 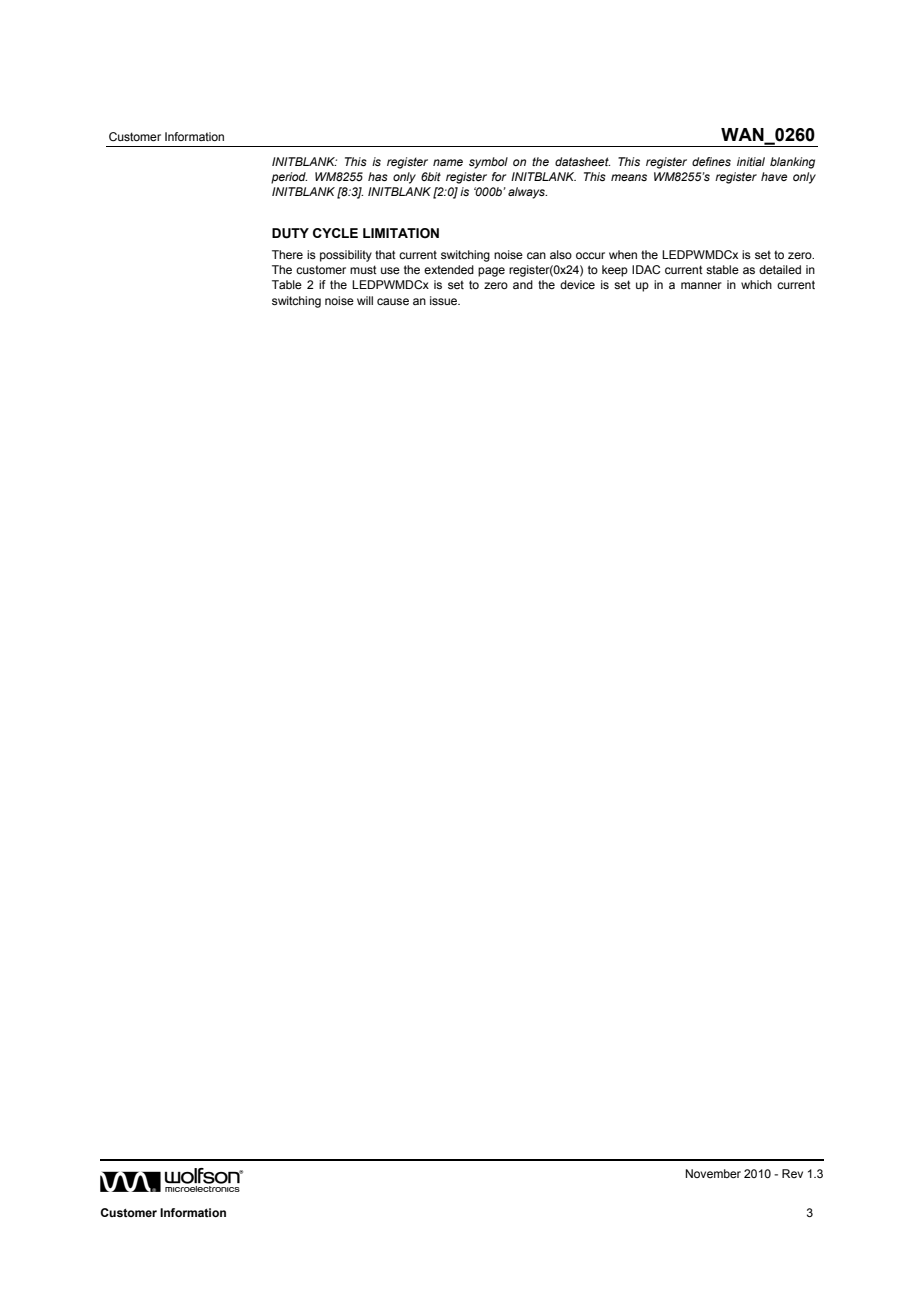 What do you see at coordinates (523, 284) in the screenshot?
I see `and` at bounding box center [523, 284].
